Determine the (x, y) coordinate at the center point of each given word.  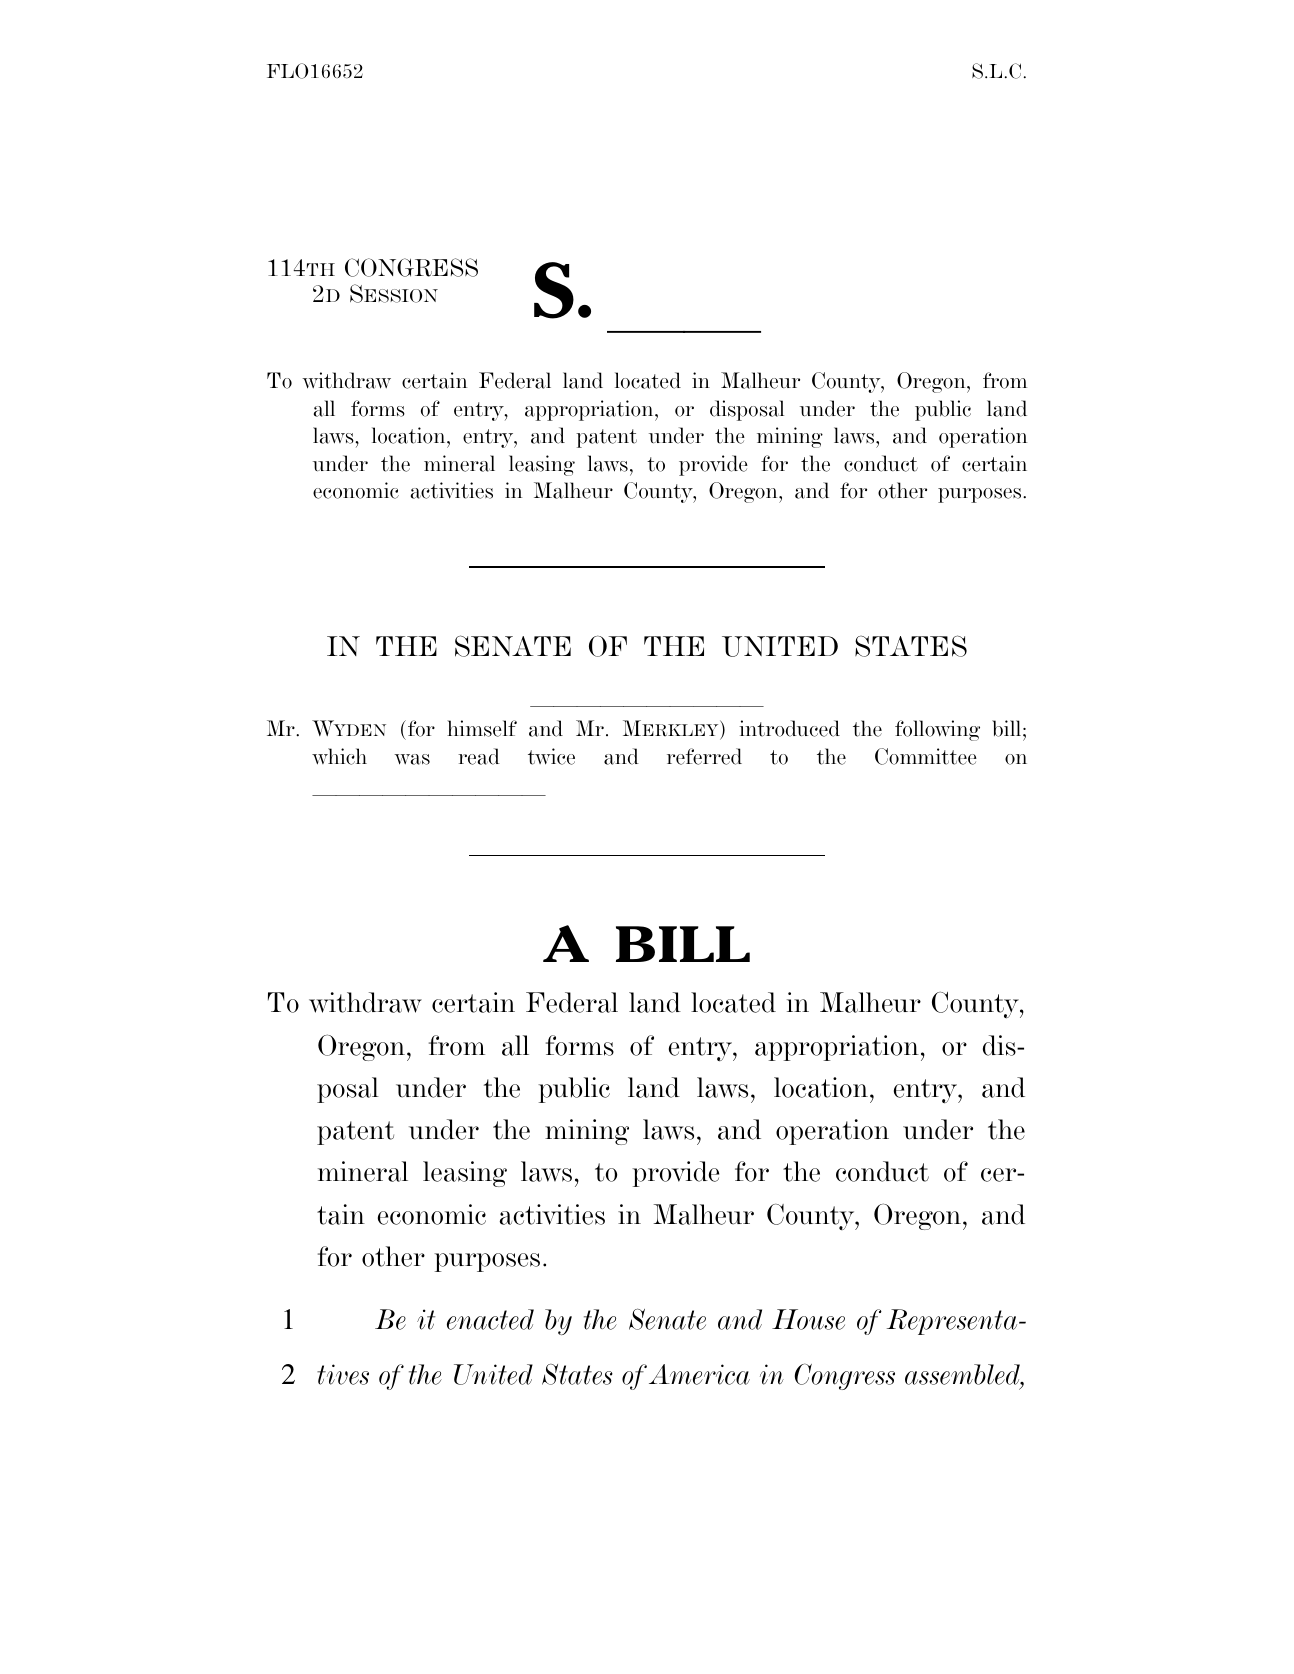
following (937, 730)
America (699, 1374)
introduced (789, 728)
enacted (490, 1319)
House (808, 1319)
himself (482, 728)
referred (704, 756)
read (479, 756)
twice (551, 756)
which (339, 756)
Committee (926, 756)
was (412, 759)
